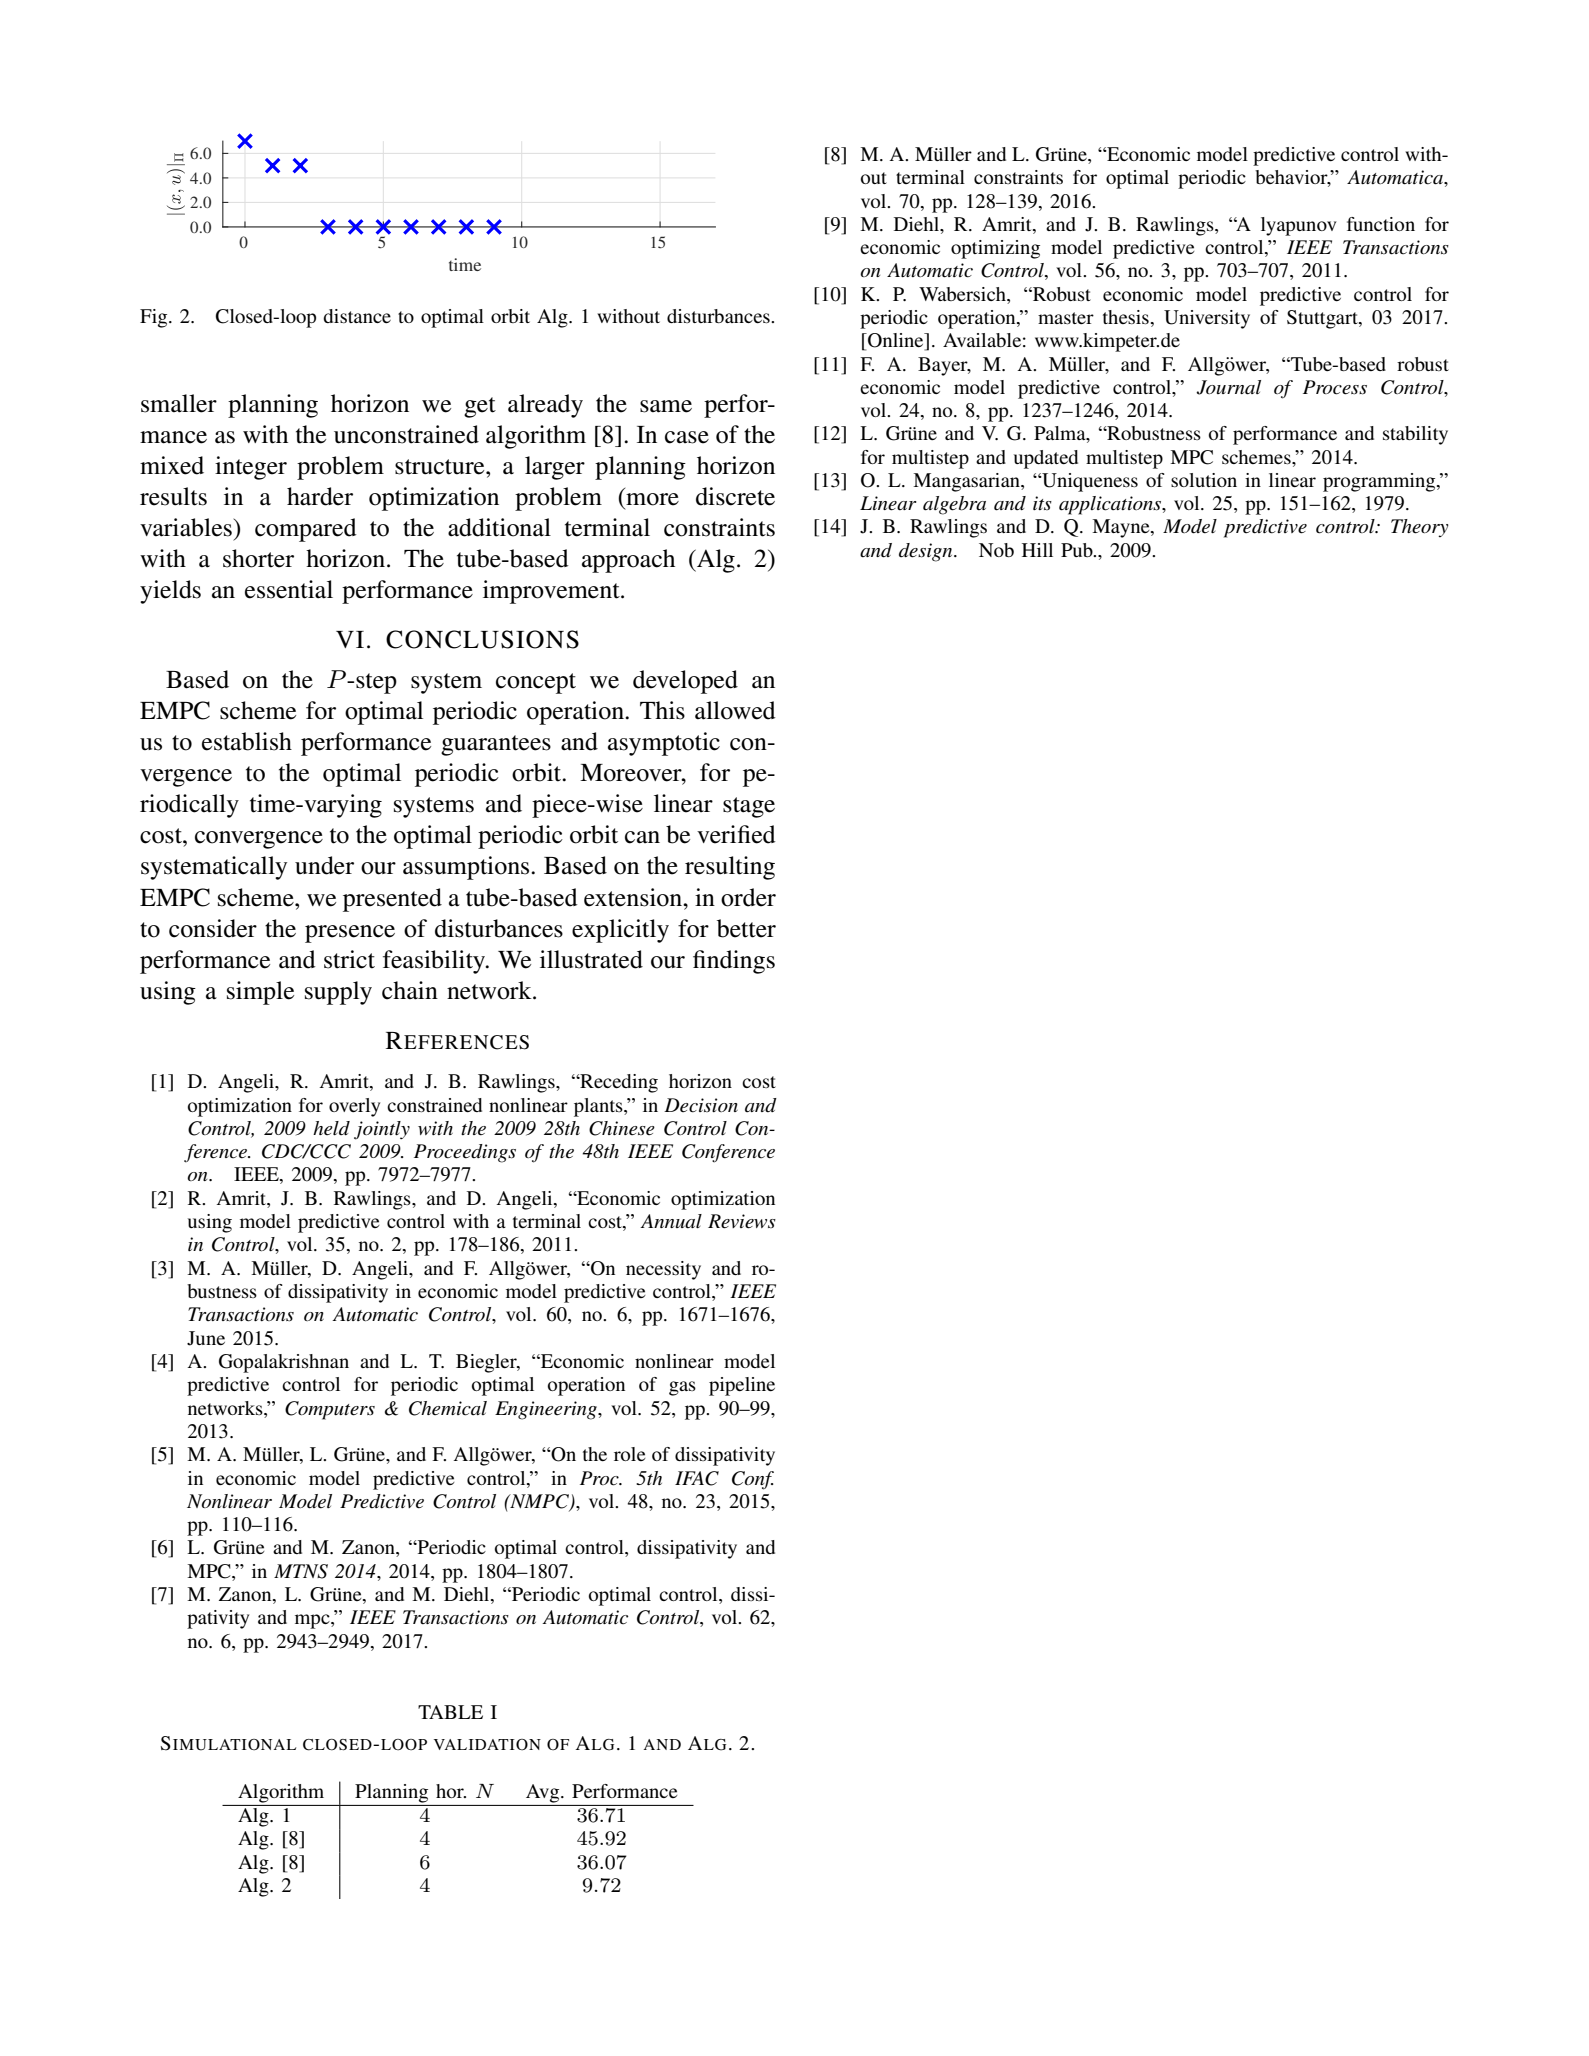 Image resolution: width=1589 pixels, height=2056 pixels. Describe the element at coordinates (1420, 528) in the image. I see `Theory` at that location.
